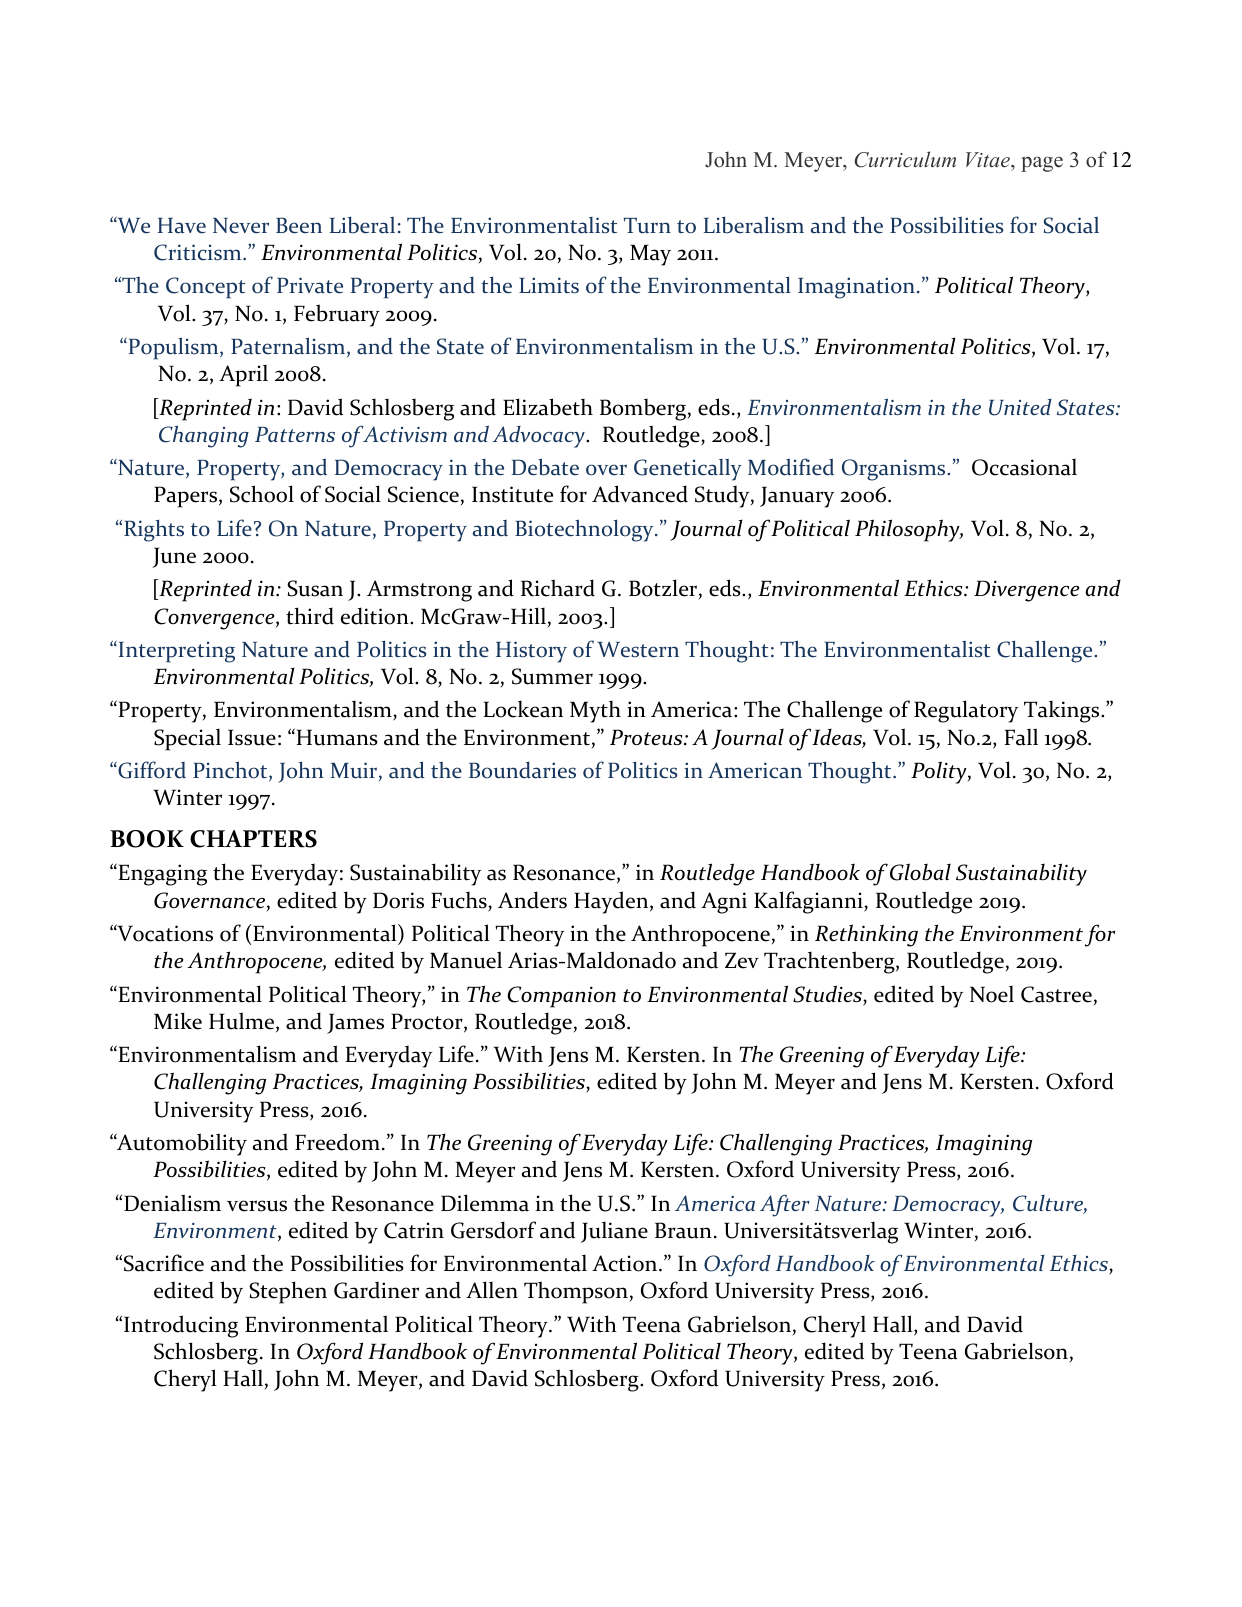 This document has width=1242, height=1607. What do you see at coordinates (288, 1292) in the document?
I see `Stephen` at bounding box center [288, 1292].
